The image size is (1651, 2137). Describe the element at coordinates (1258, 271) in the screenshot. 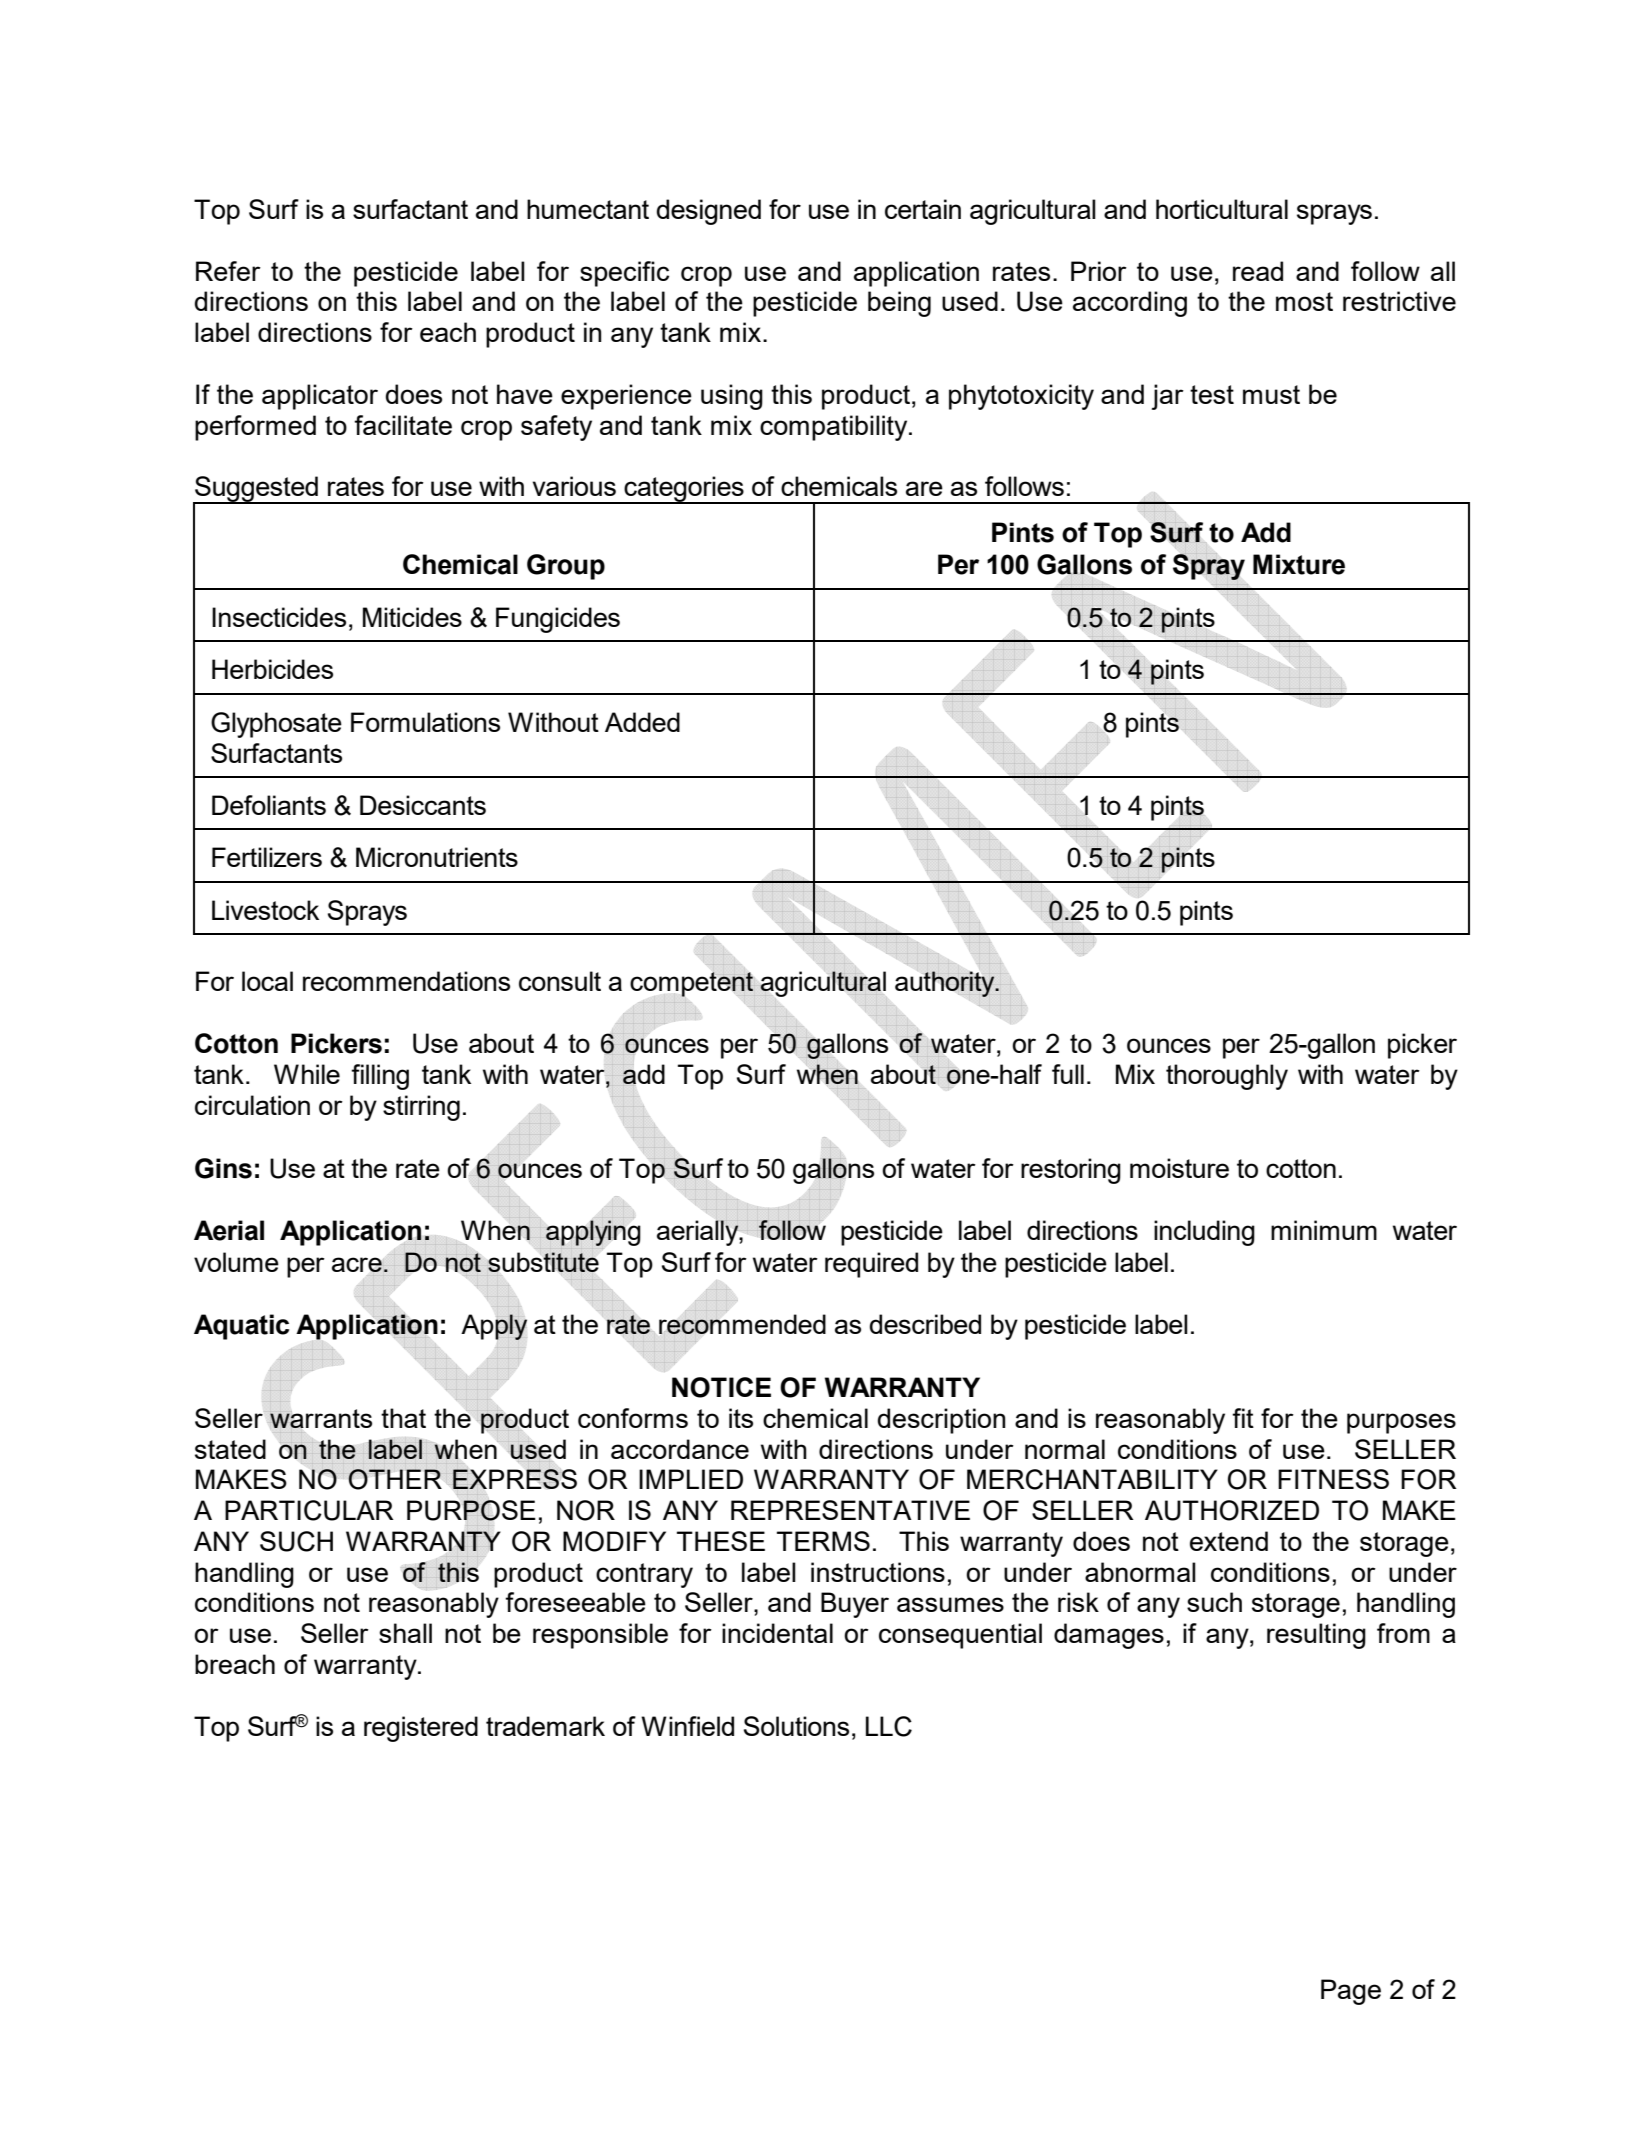

I see `read` at that location.
